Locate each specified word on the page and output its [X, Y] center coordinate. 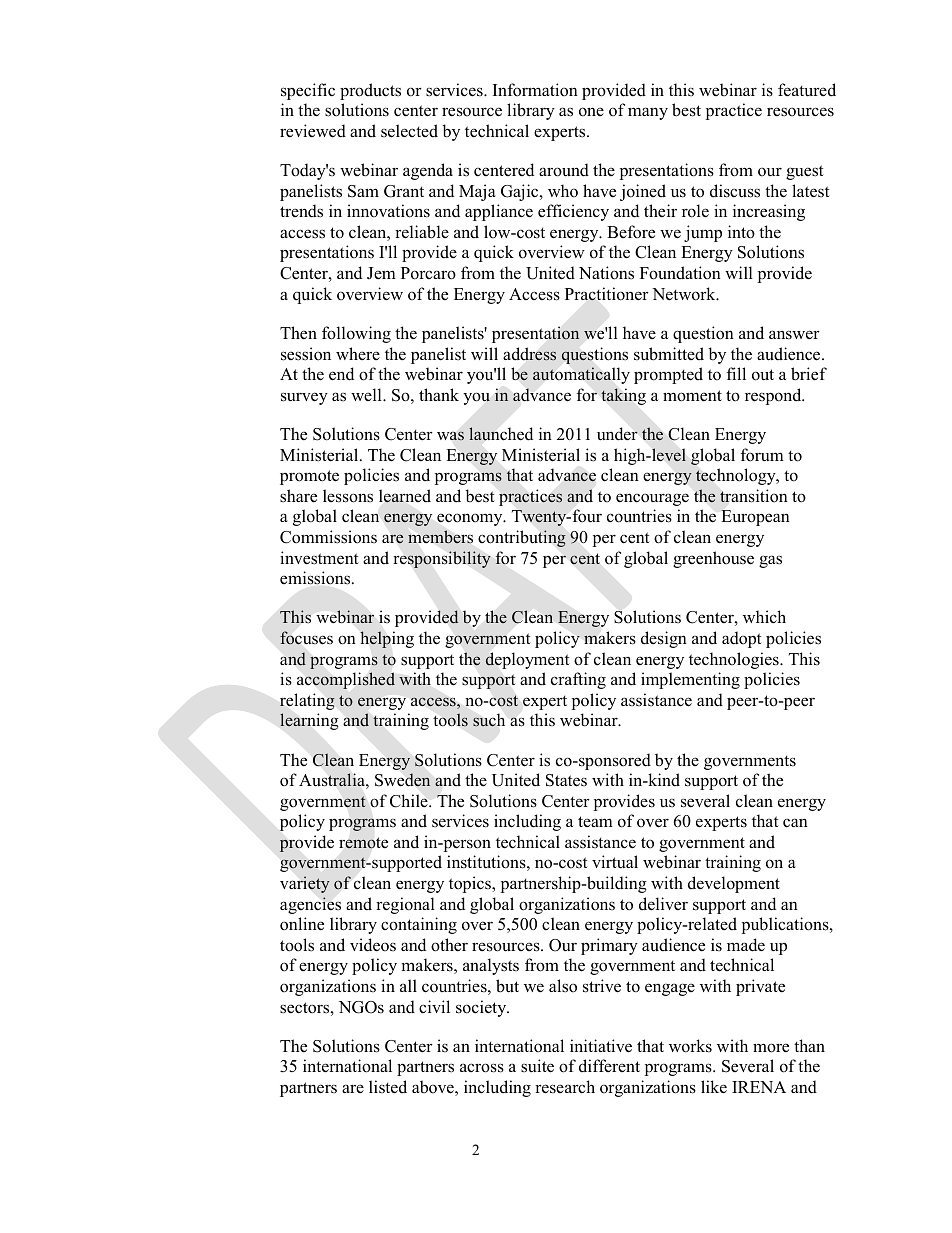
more [771, 1048]
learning [309, 721]
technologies [735, 660]
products [370, 91]
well [367, 394]
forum [762, 455]
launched [501, 434]
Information [535, 90]
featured [807, 90]
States [566, 780]
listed [388, 1087]
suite [537, 1066]
